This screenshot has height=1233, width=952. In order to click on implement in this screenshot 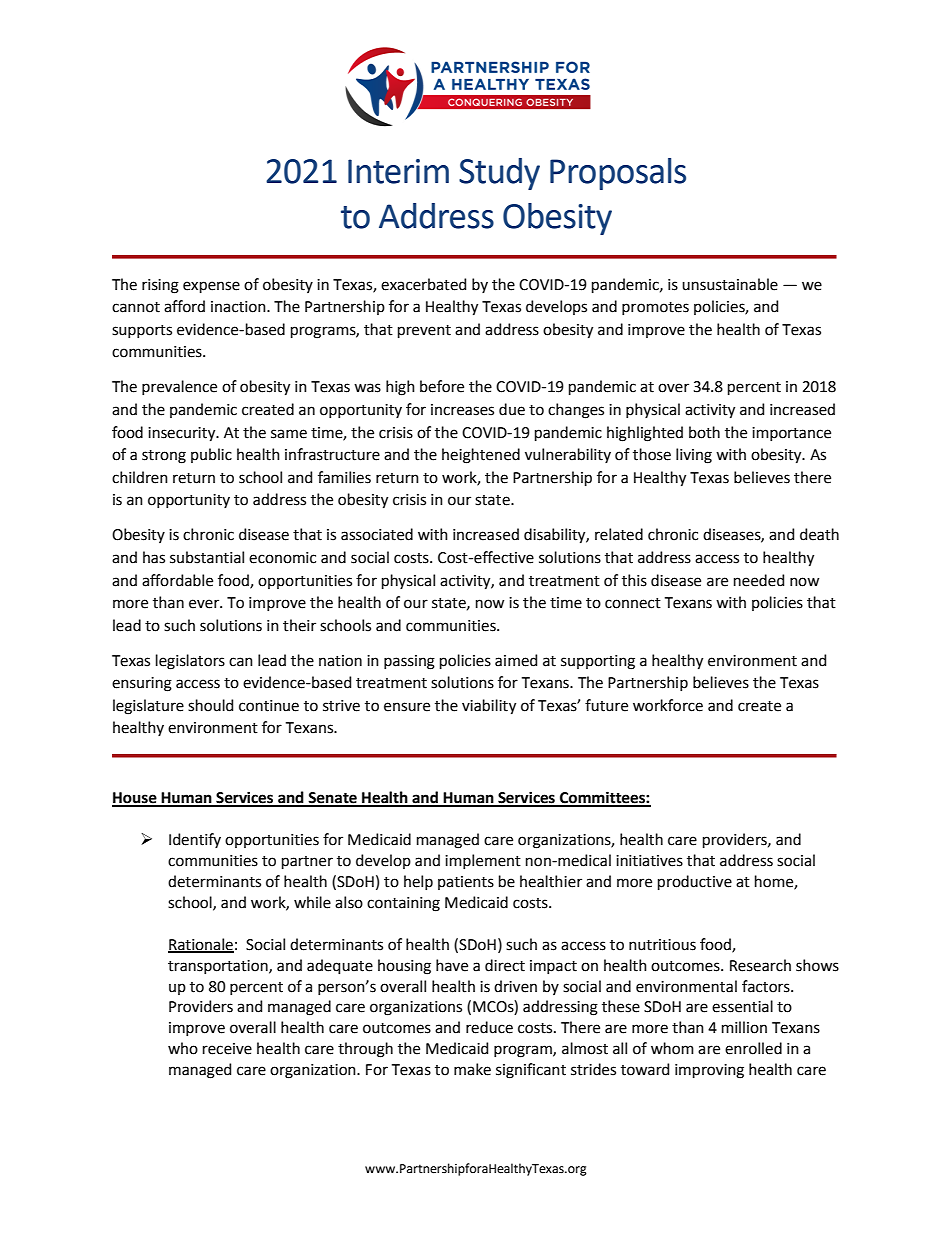, I will do `click(483, 861)`.
